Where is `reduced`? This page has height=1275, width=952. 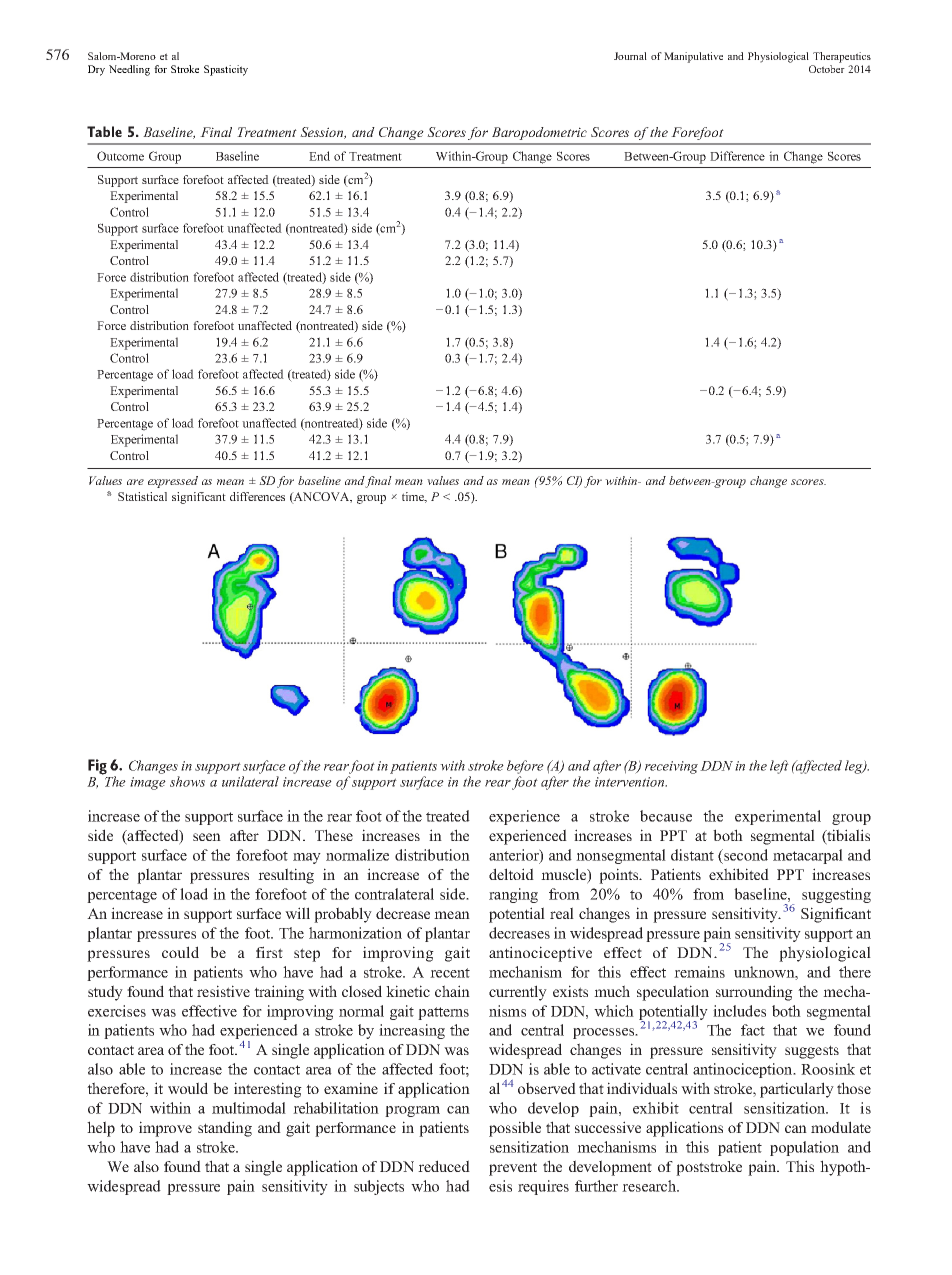 reduced is located at coordinates (444, 1166).
